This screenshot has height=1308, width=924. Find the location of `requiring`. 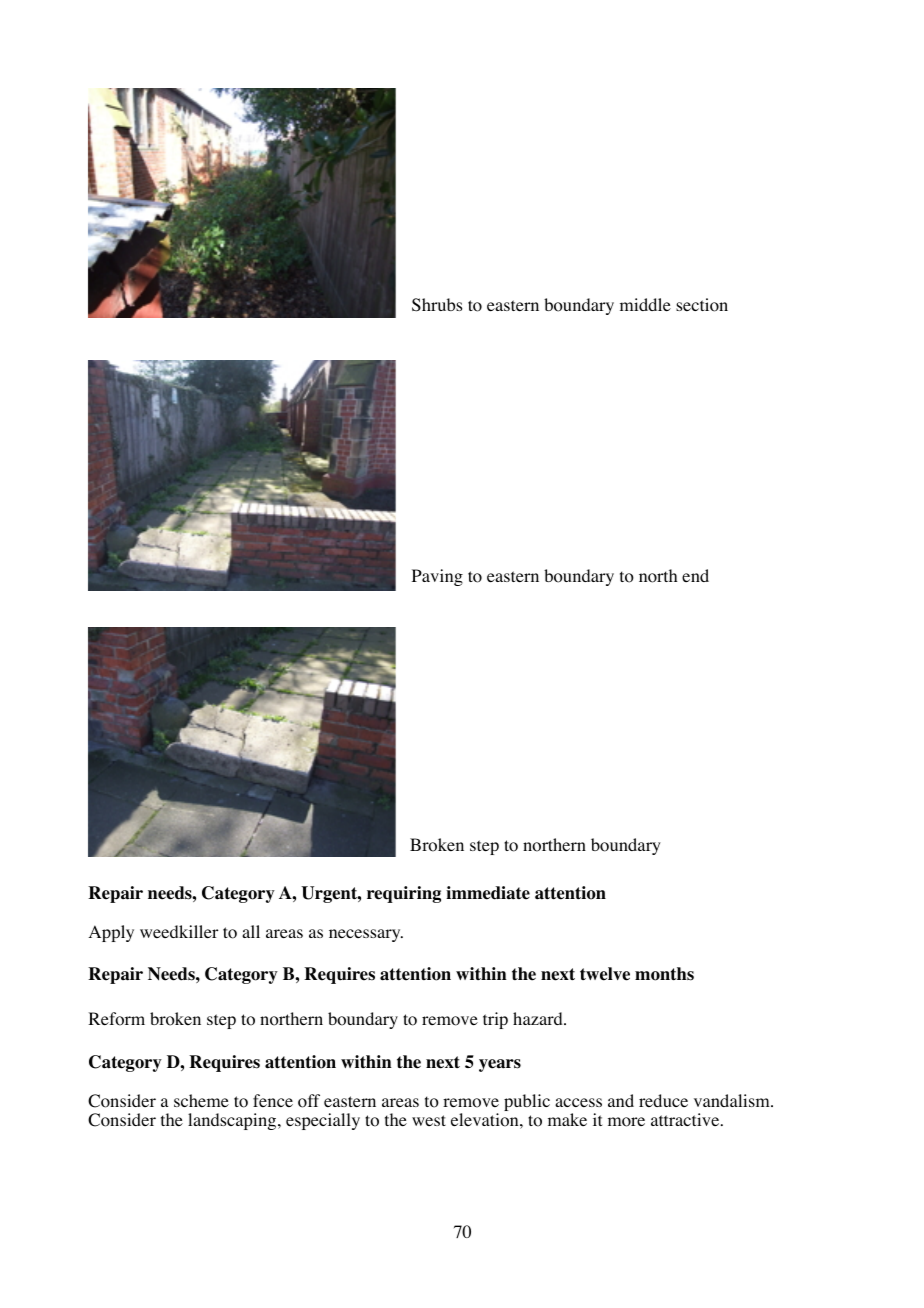

requiring is located at coordinates (404, 894).
